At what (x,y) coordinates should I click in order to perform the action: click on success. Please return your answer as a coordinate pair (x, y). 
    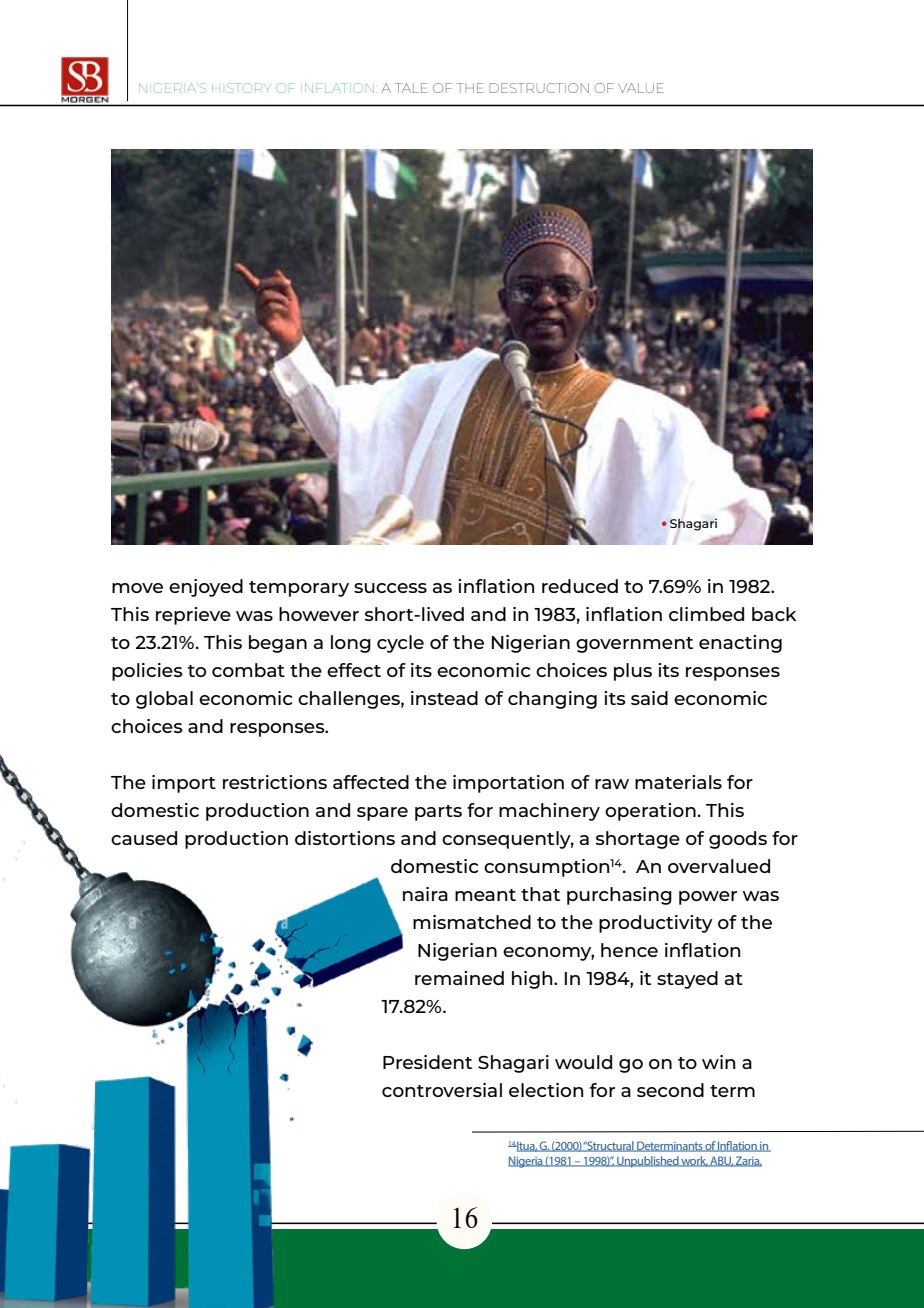
    Looking at the image, I should click on (390, 588).
